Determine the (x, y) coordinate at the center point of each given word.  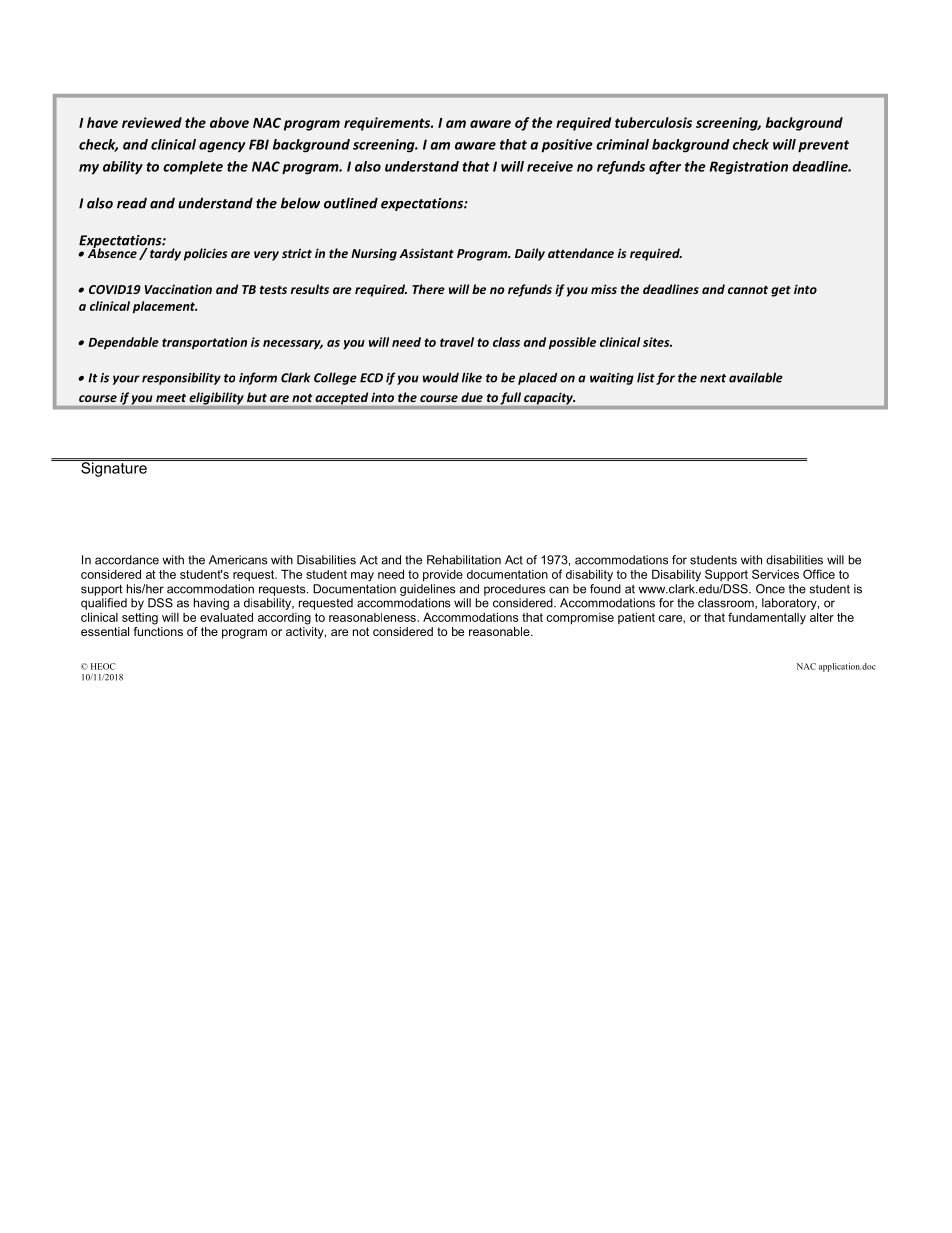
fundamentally (767, 618)
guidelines (428, 590)
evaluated (226, 617)
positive (567, 146)
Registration (749, 168)
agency (222, 147)
